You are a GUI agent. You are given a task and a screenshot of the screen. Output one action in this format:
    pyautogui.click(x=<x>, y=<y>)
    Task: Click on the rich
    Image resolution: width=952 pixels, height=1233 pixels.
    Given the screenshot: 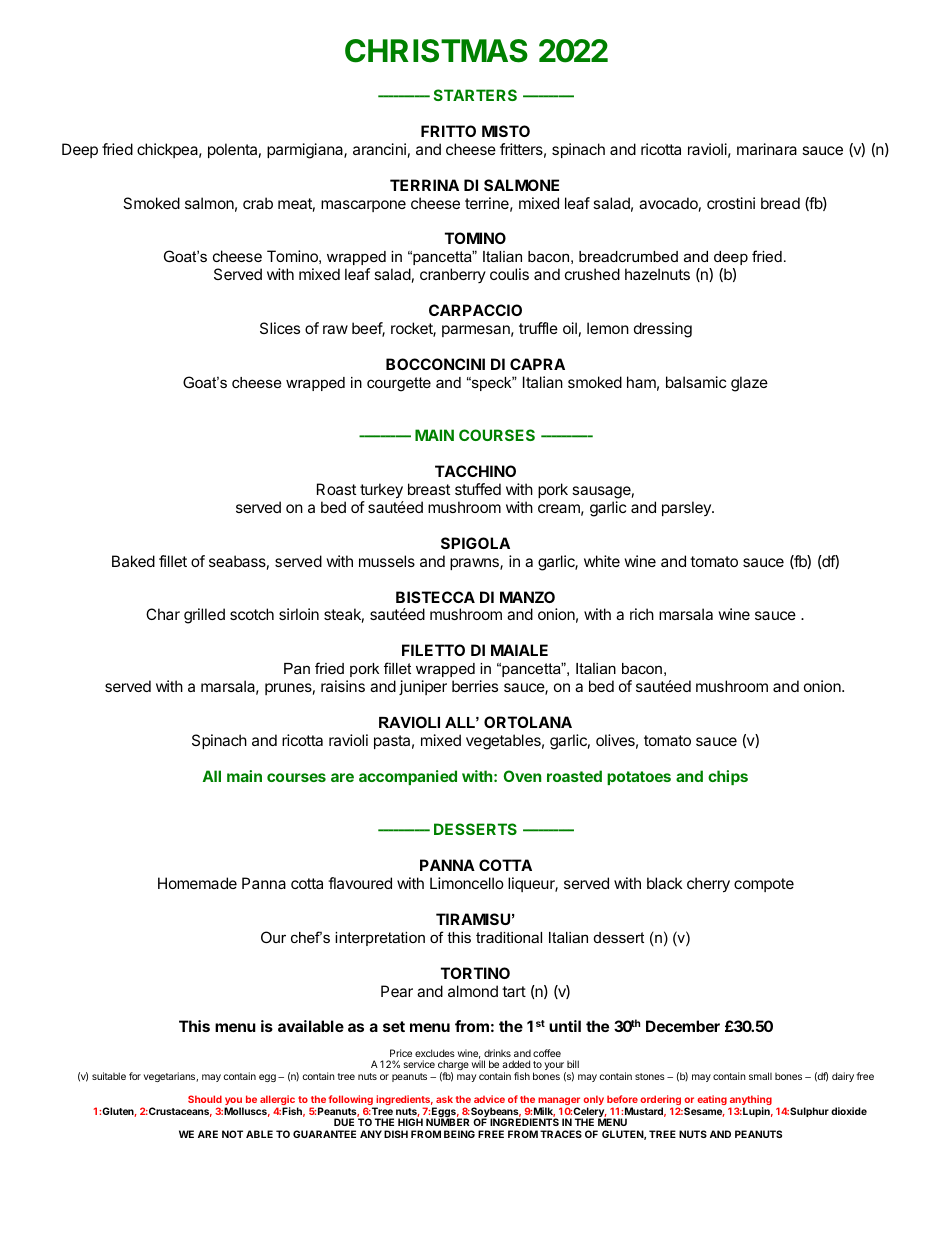 What is the action you would take?
    pyautogui.click(x=642, y=614)
